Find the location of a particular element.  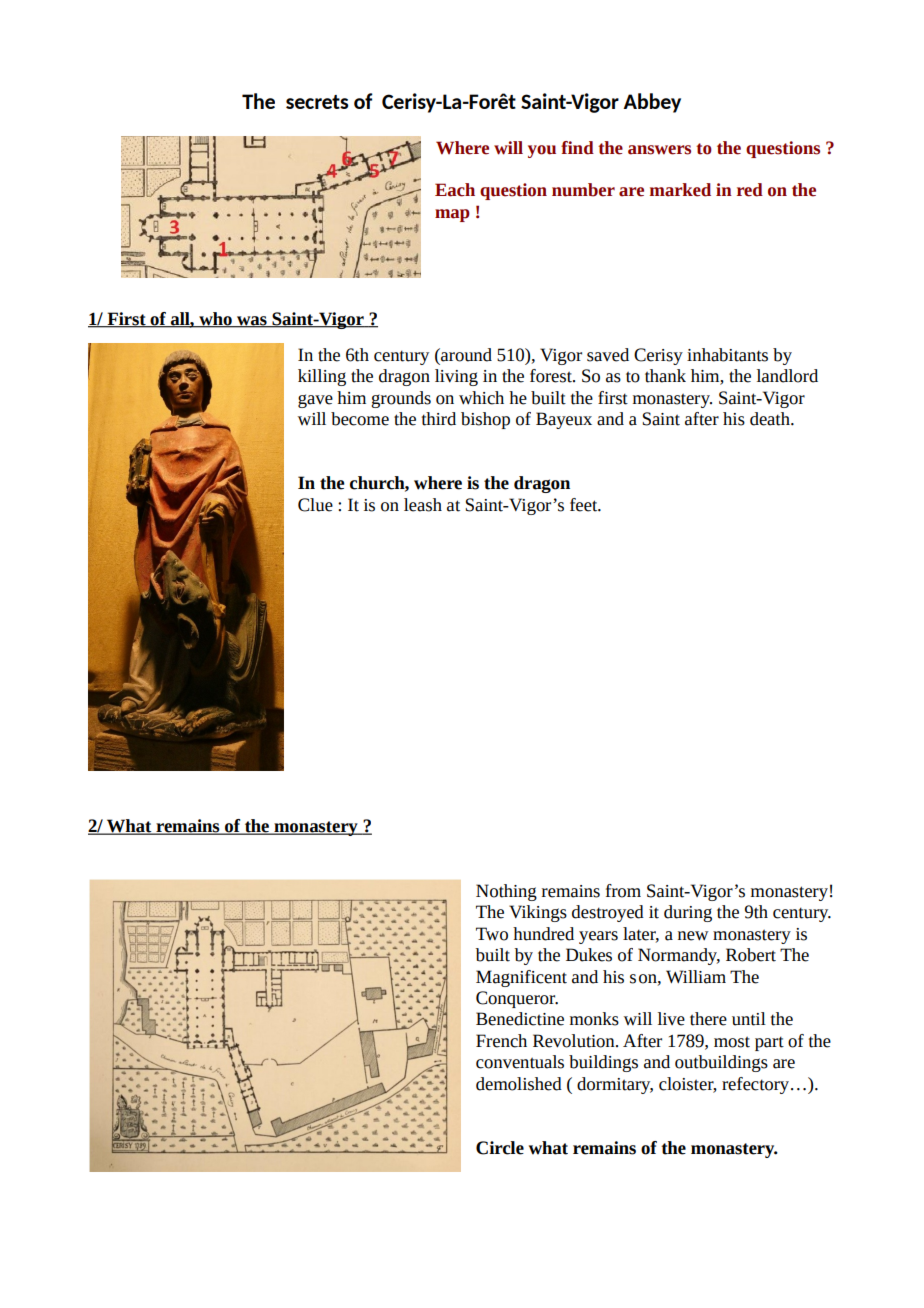

Nothing is located at coordinates (506, 892).
